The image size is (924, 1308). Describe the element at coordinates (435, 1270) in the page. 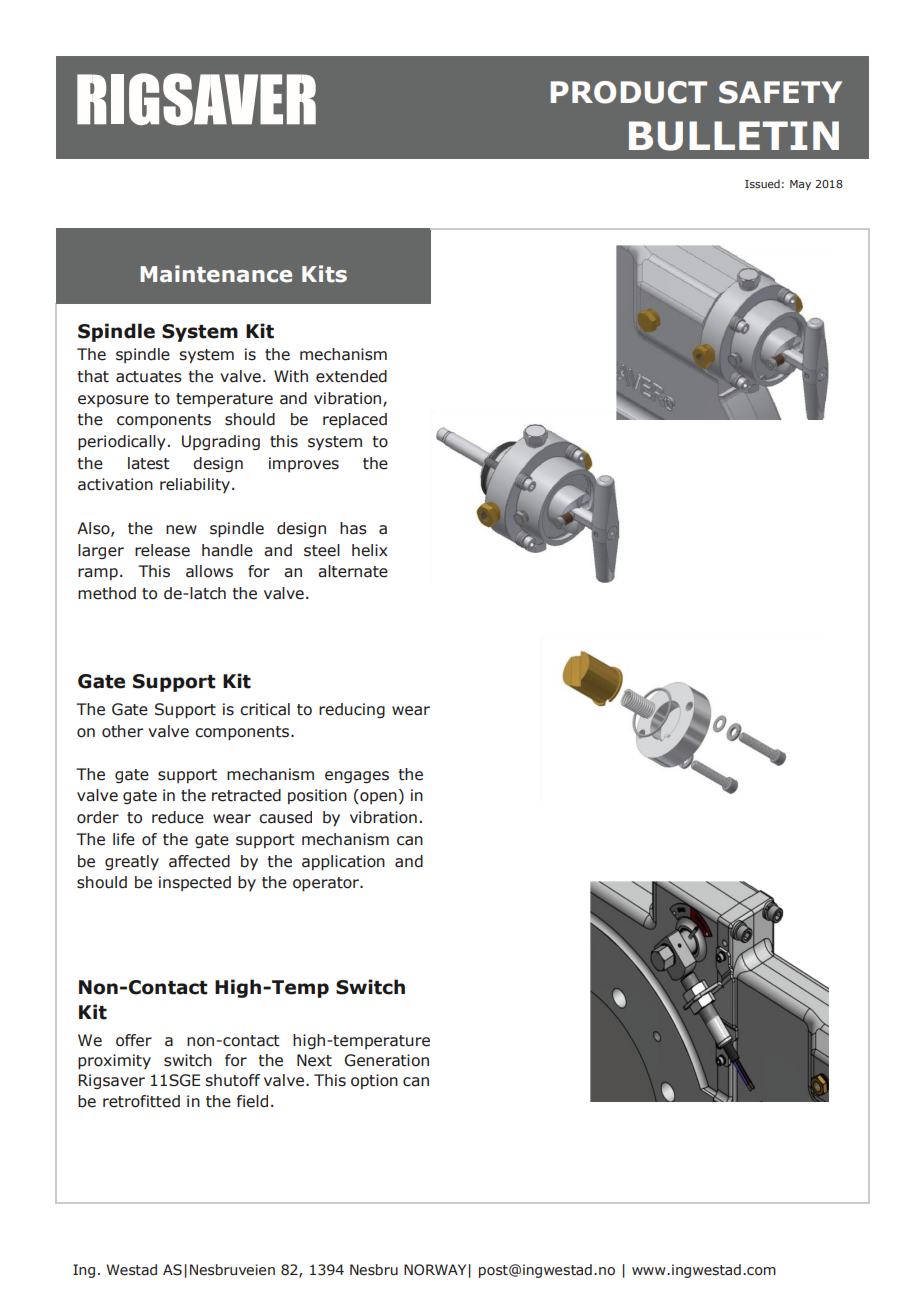

I see `NORWAY` at that location.
